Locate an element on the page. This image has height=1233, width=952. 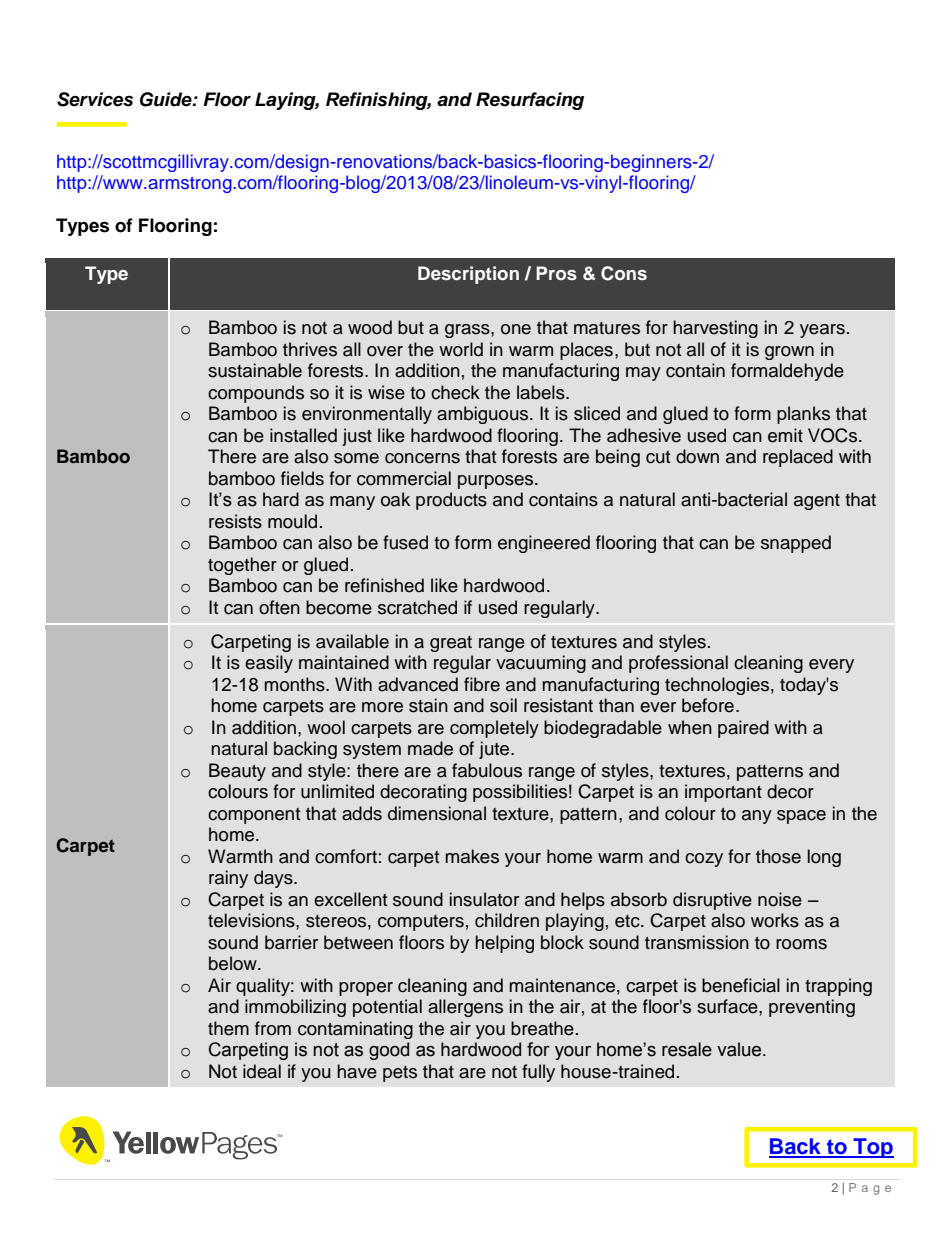
great is located at coordinates (451, 644).
